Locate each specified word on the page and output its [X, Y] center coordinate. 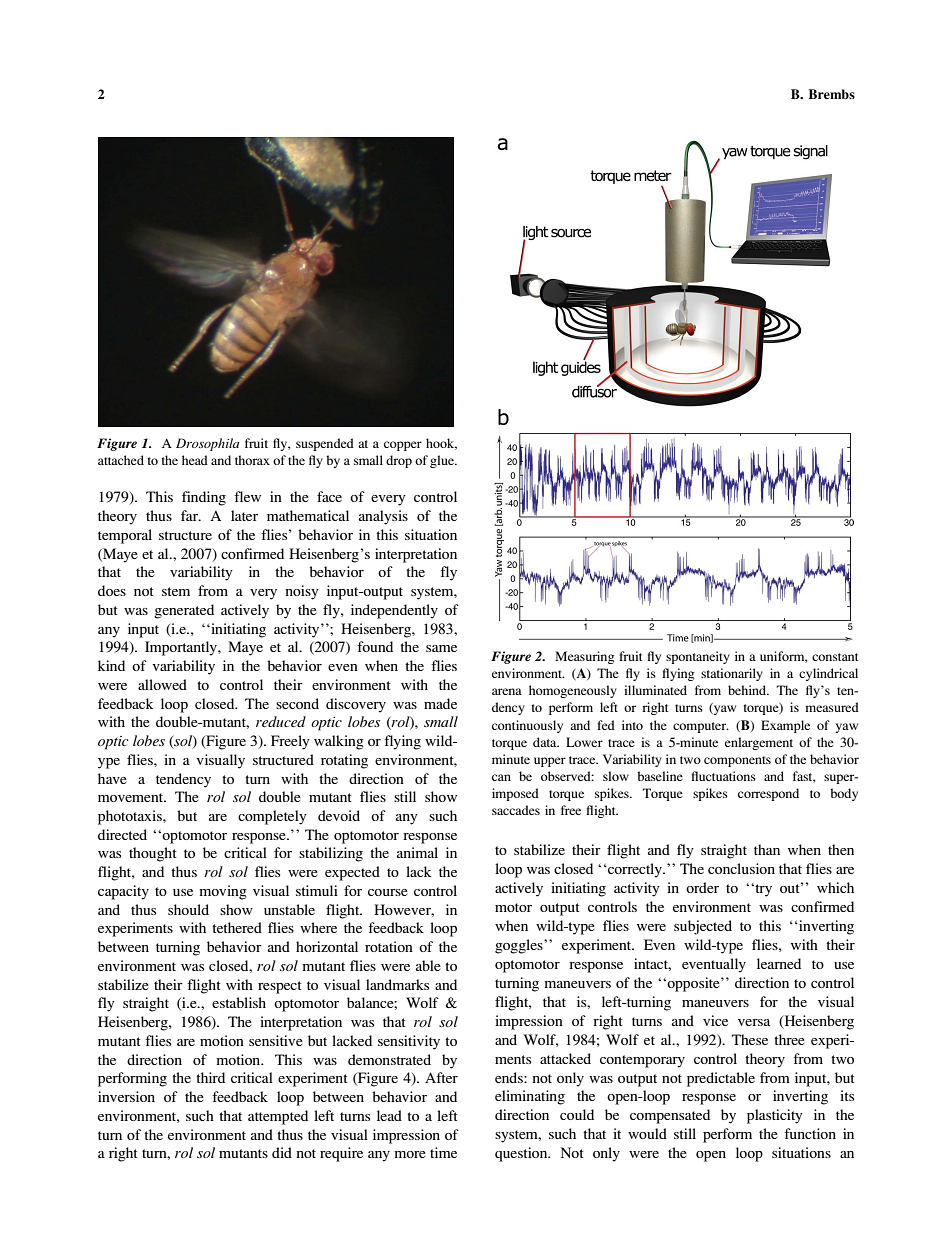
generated [184, 611]
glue [443, 461]
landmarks [397, 984]
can [501, 777]
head [195, 460]
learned [779, 963]
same [441, 648]
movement [132, 797]
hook [441, 444]
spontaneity [698, 657]
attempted [278, 1117]
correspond [768, 794]
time [443, 1152]
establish [239, 1002]
